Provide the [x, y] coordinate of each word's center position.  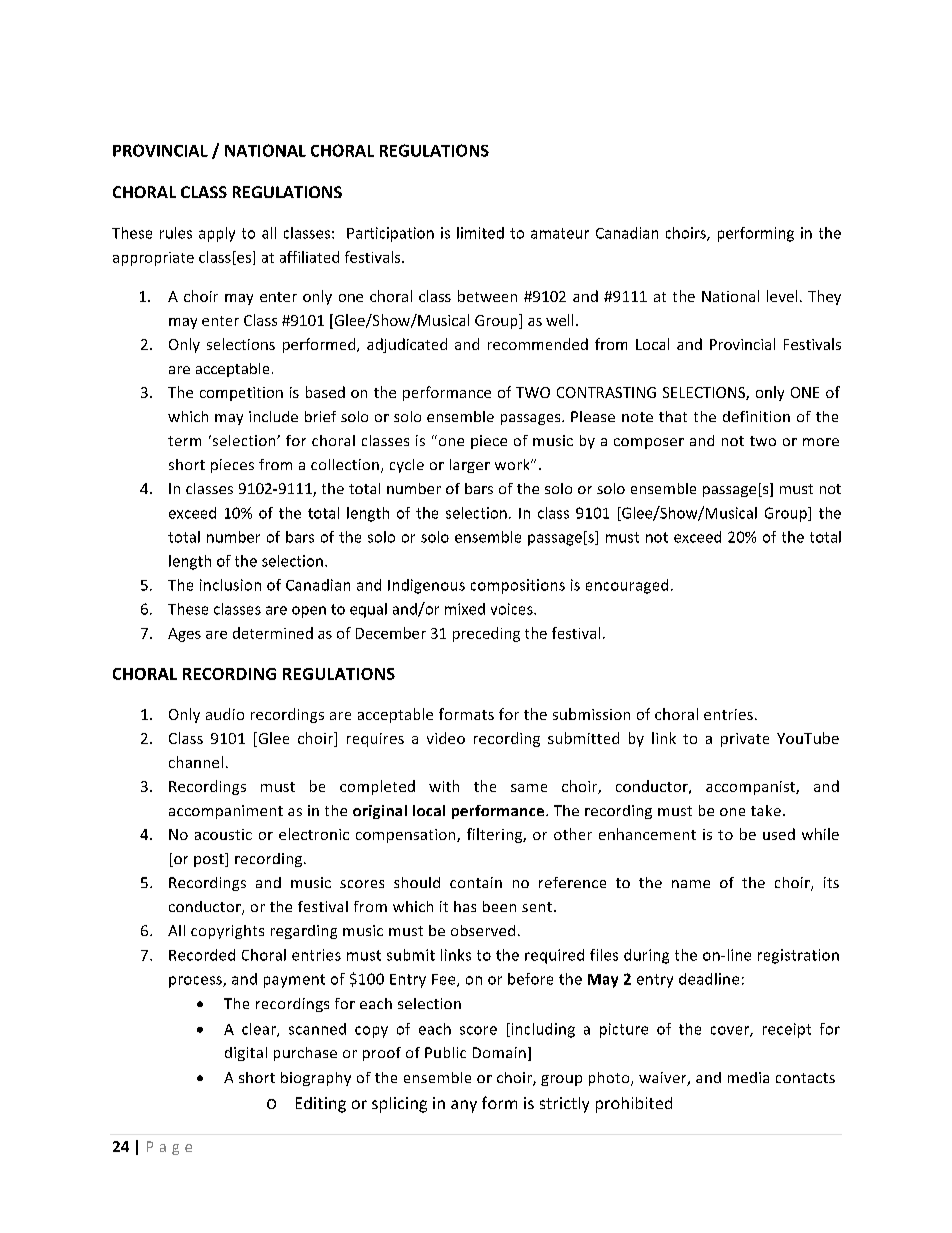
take [766, 810]
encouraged [627, 586]
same [529, 788]
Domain [499, 1052]
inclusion [230, 585]
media [748, 1077]
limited [480, 233]
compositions [518, 586]
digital [246, 1054]
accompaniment [226, 812]
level [782, 296]
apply [217, 234]
